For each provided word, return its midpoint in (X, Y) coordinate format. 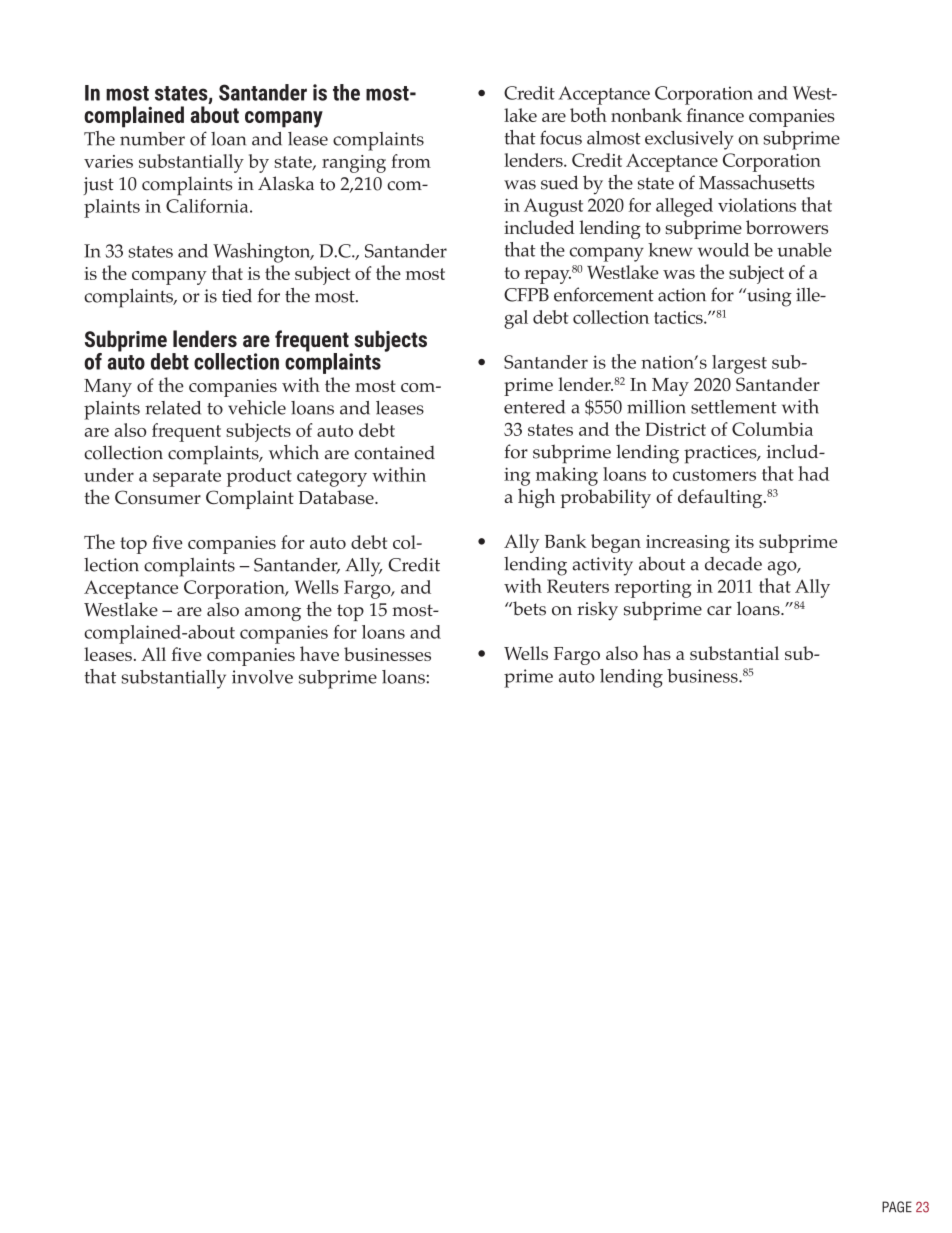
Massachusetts (756, 182)
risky (597, 611)
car (719, 611)
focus (561, 137)
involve (262, 677)
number (152, 139)
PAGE (897, 1207)
